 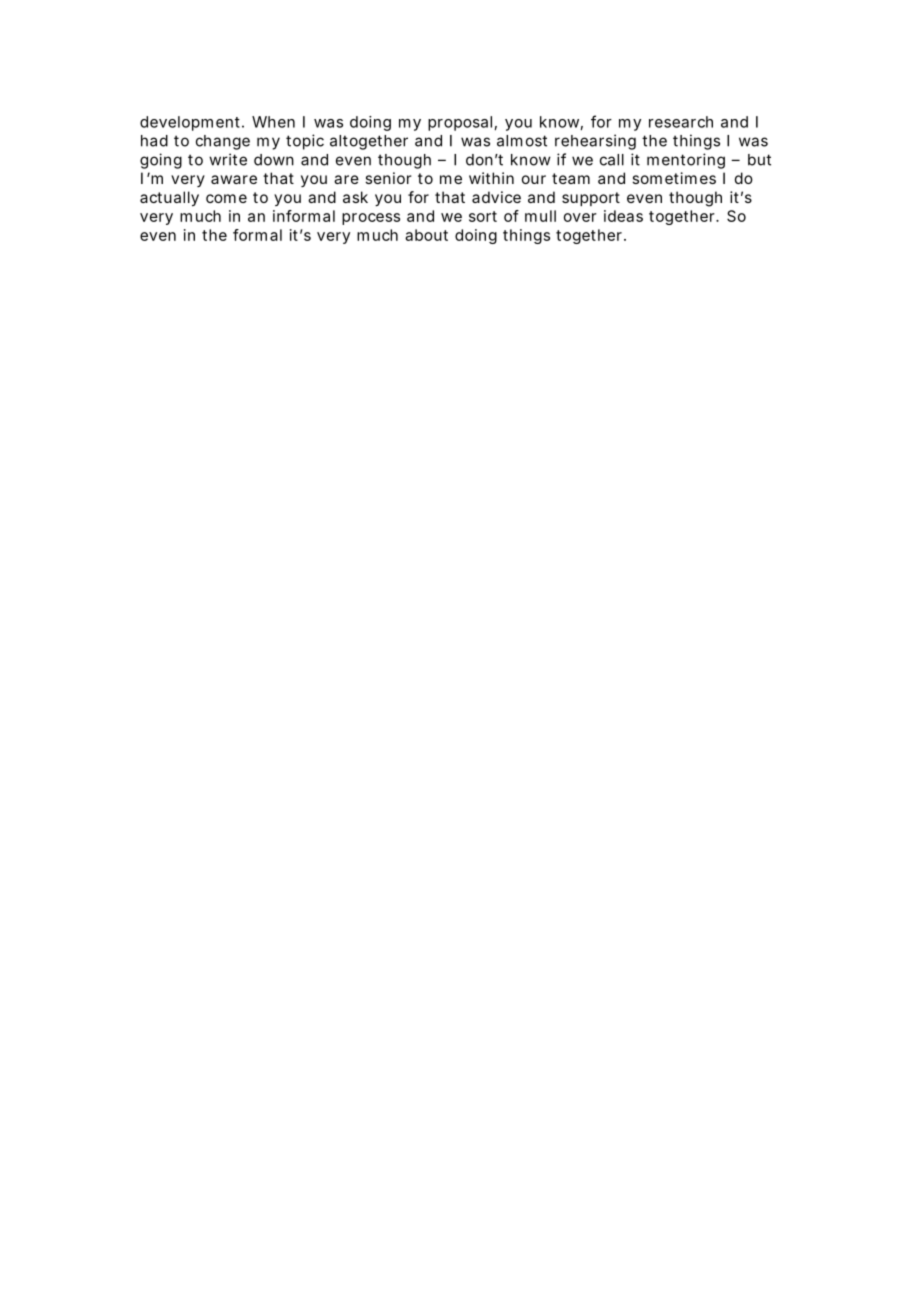 I want to click on mentoring, so click(x=686, y=161).
